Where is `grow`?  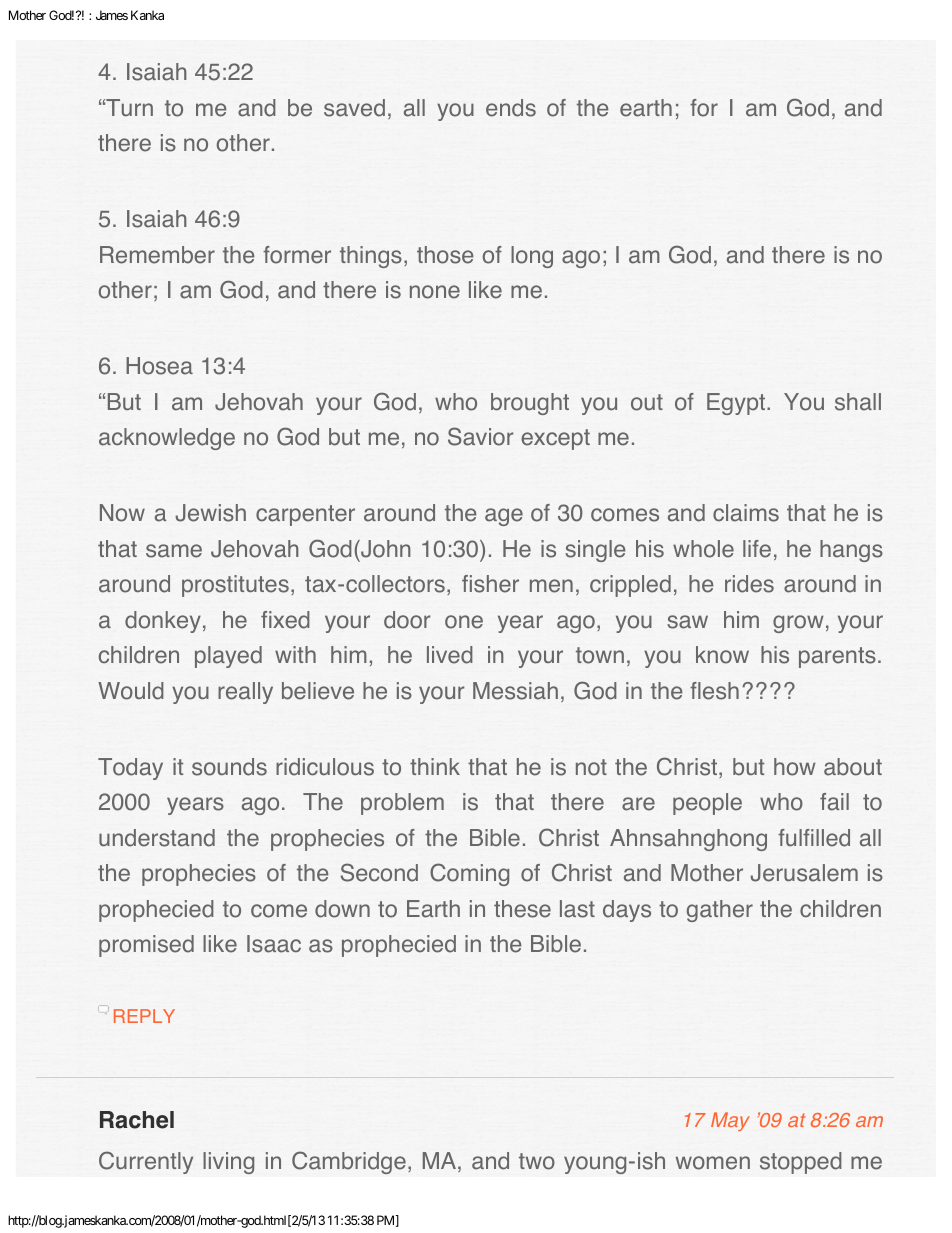
grow is located at coordinates (798, 624).
